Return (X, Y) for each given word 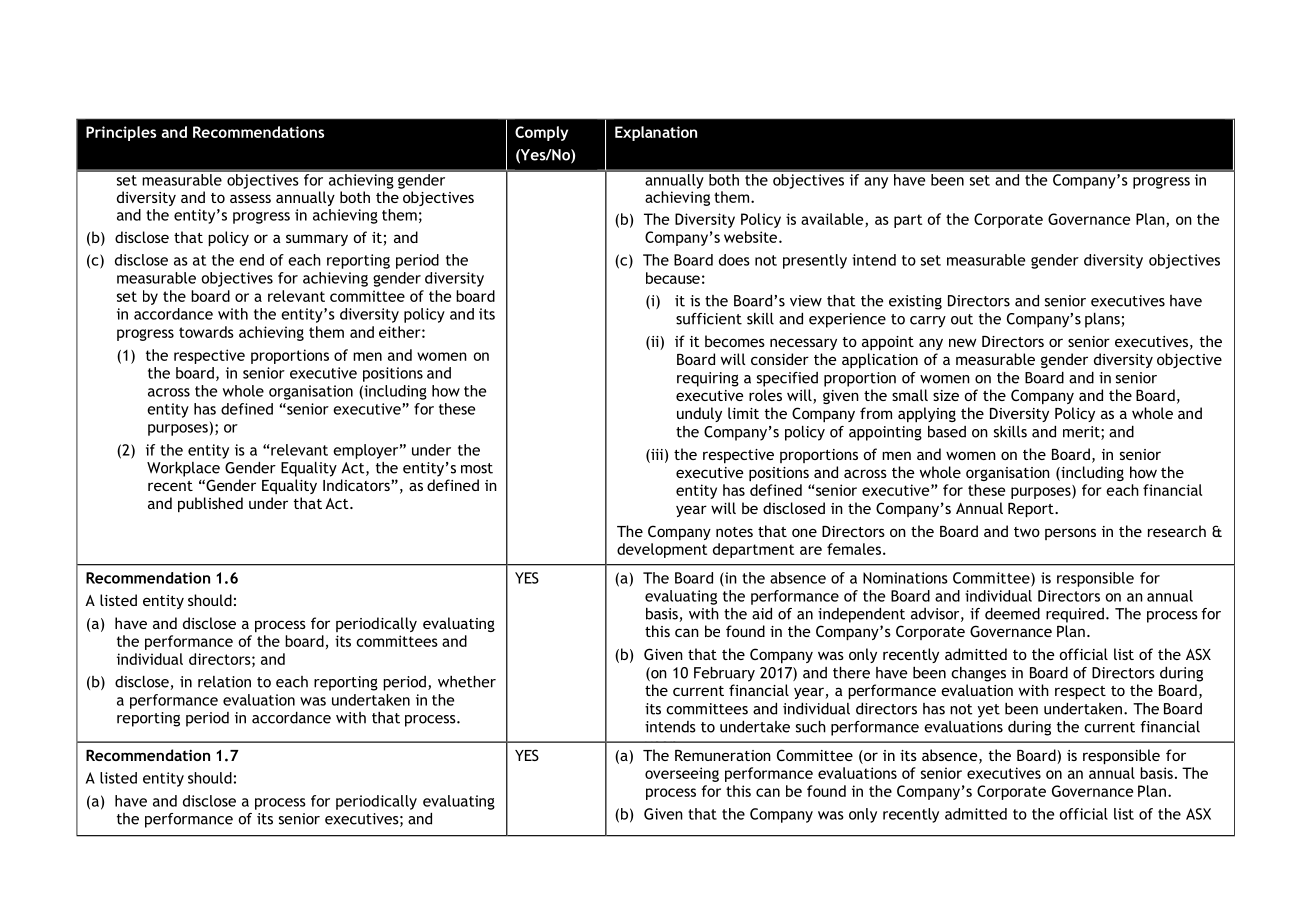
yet (988, 711)
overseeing (682, 774)
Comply (541, 133)
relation (224, 682)
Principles (121, 133)
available (833, 220)
